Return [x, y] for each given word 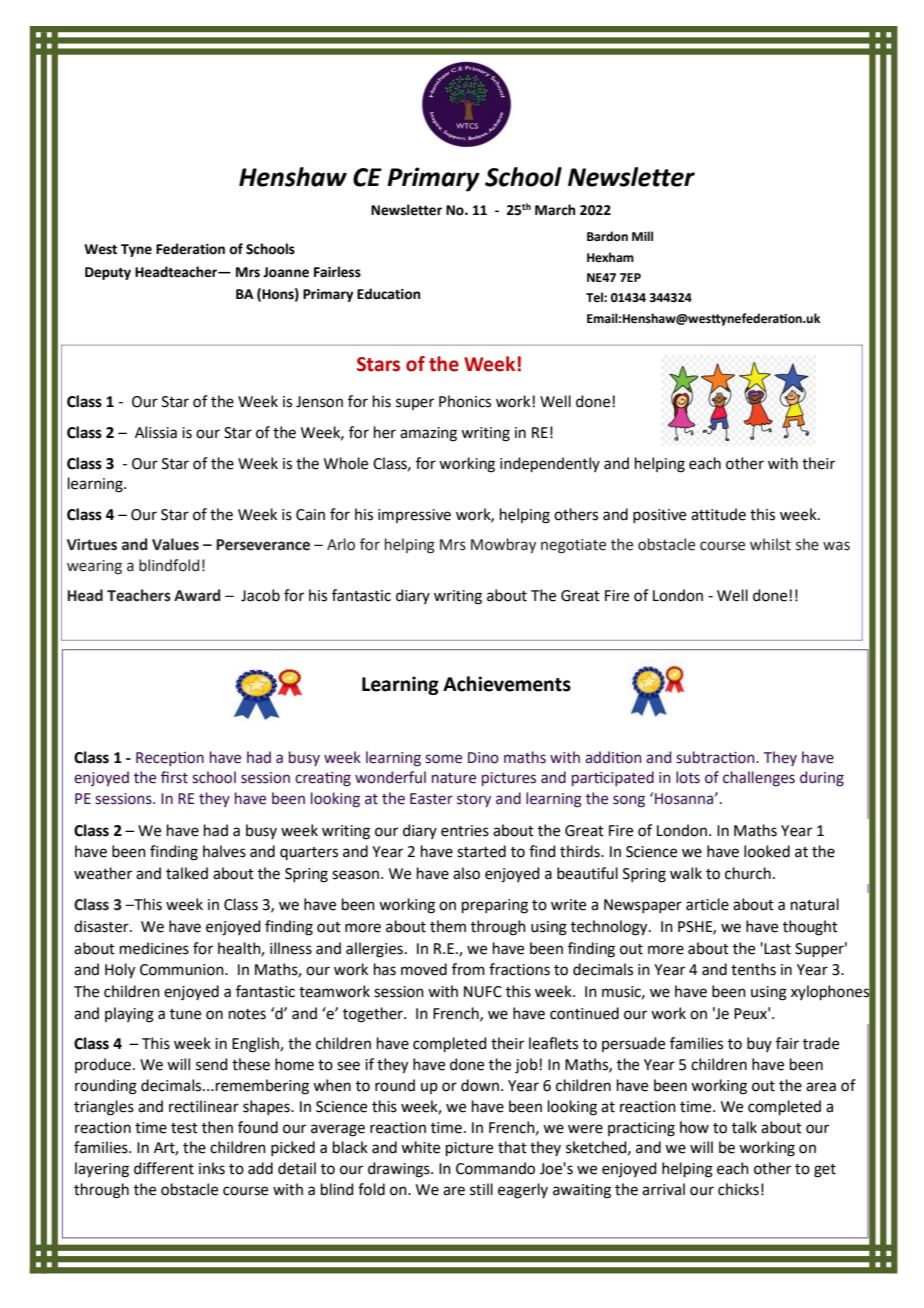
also [466, 873]
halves [224, 851]
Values [175, 544]
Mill [642, 236]
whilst [770, 544]
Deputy [108, 273]
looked [767, 851]
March [555, 210]
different [164, 1168]
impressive [414, 516]
